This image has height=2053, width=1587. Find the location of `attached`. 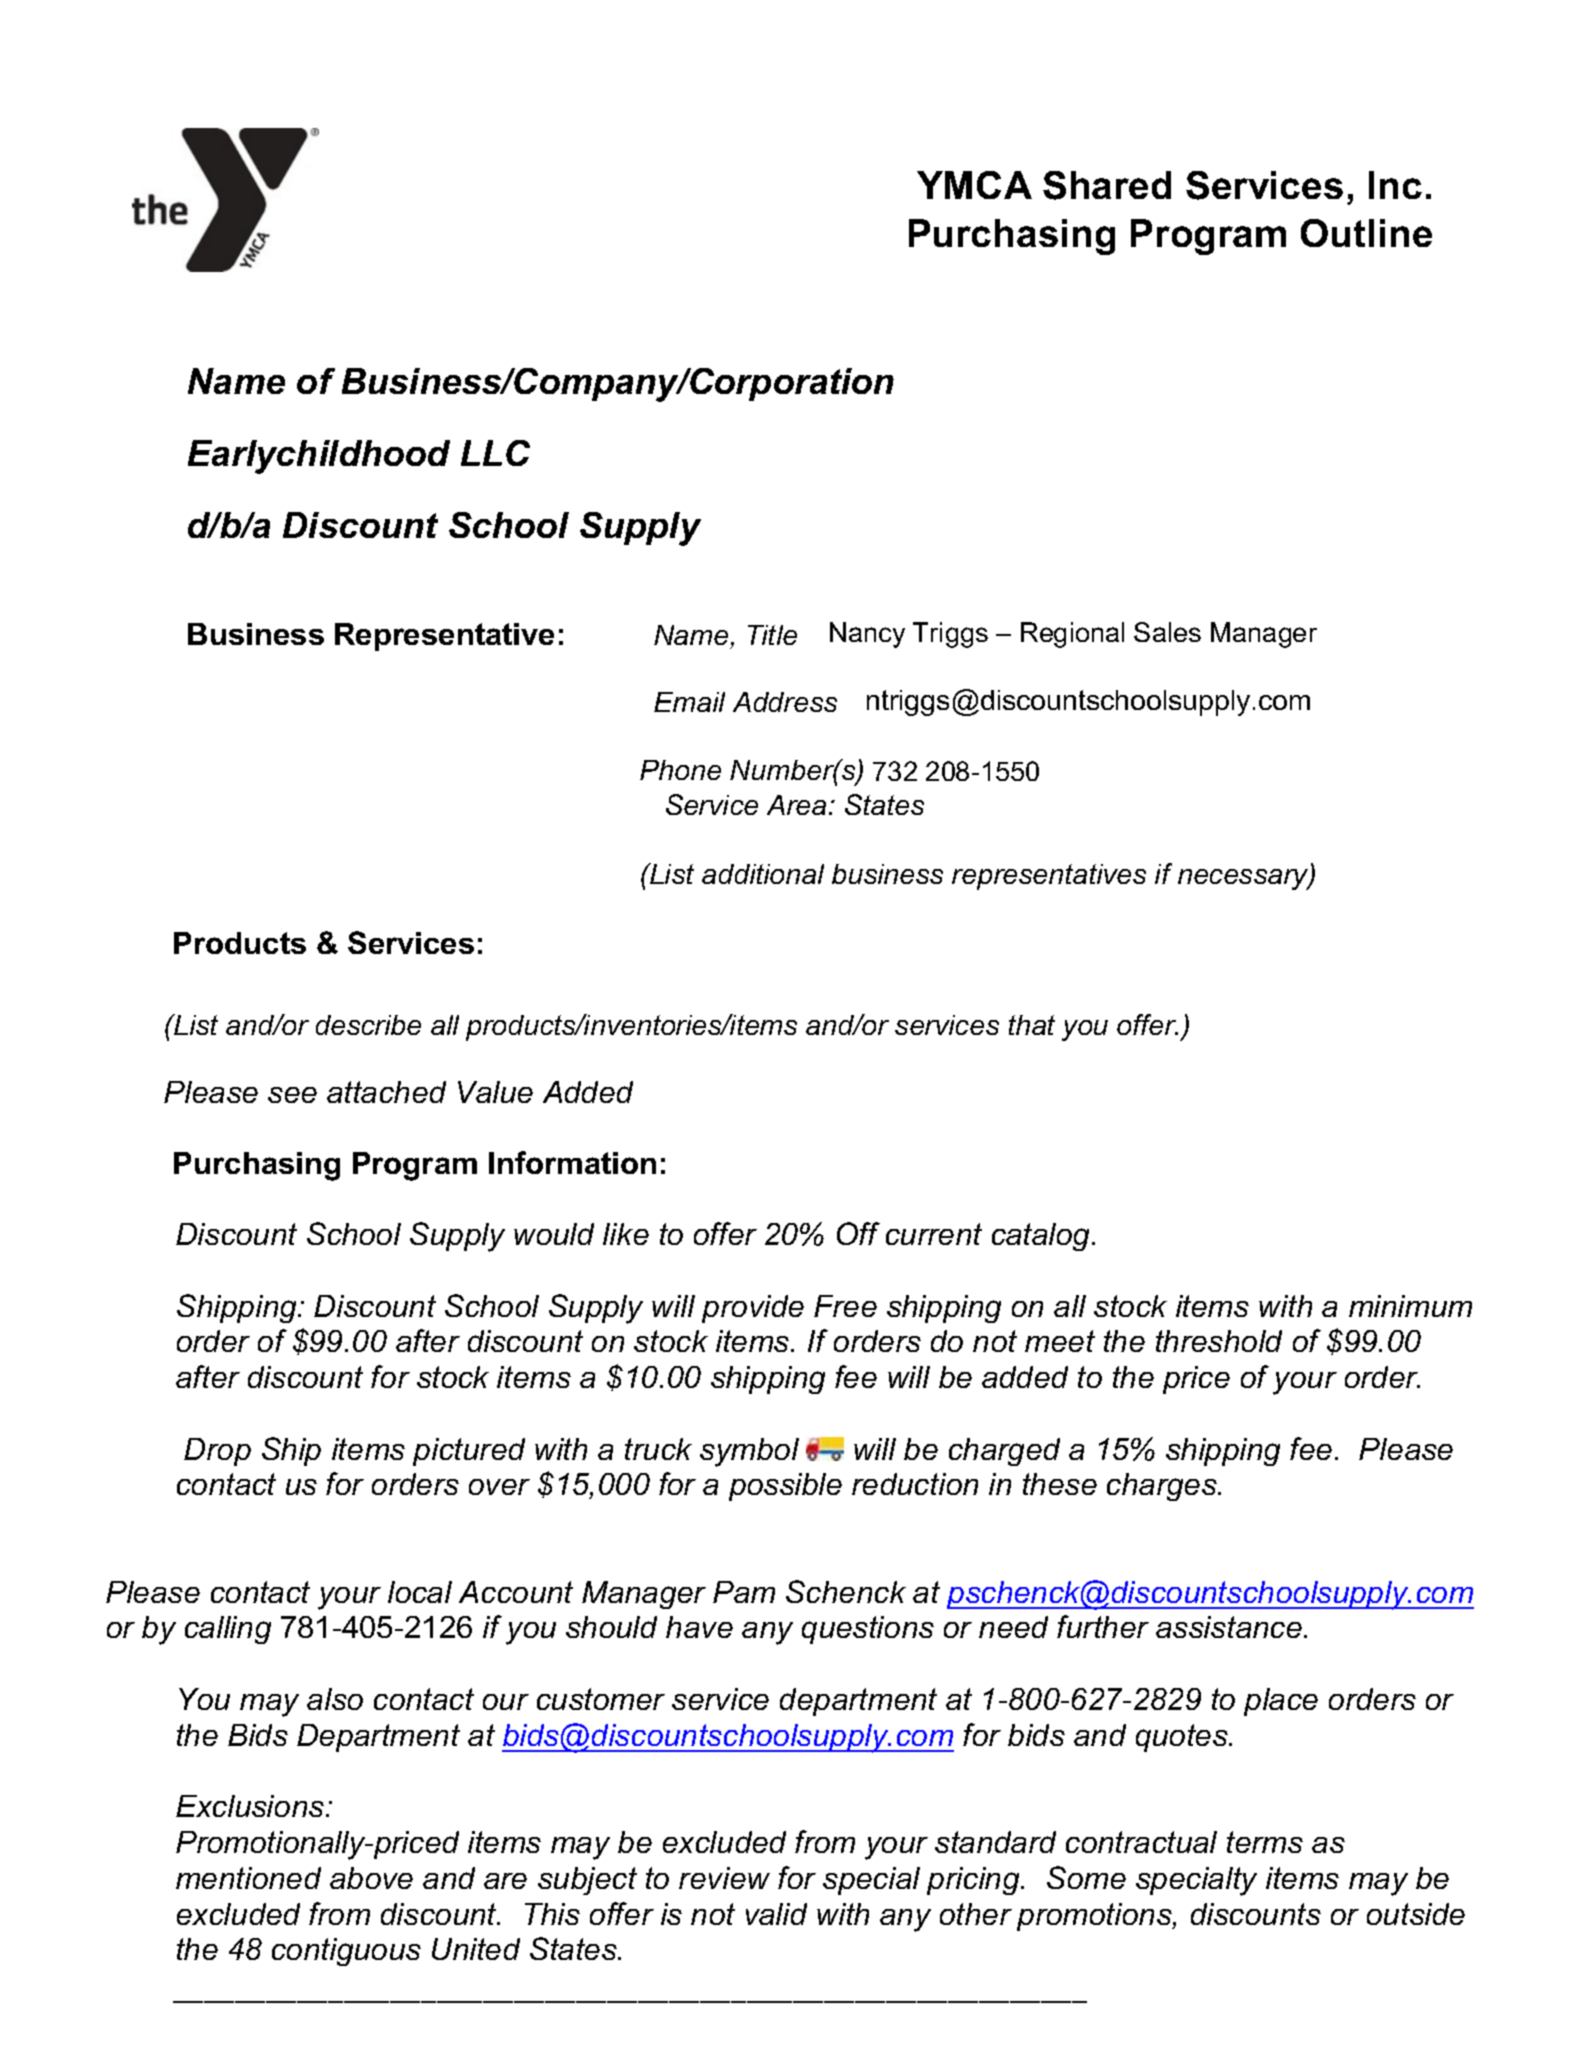

attached is located at coordinates (386, 1092).
